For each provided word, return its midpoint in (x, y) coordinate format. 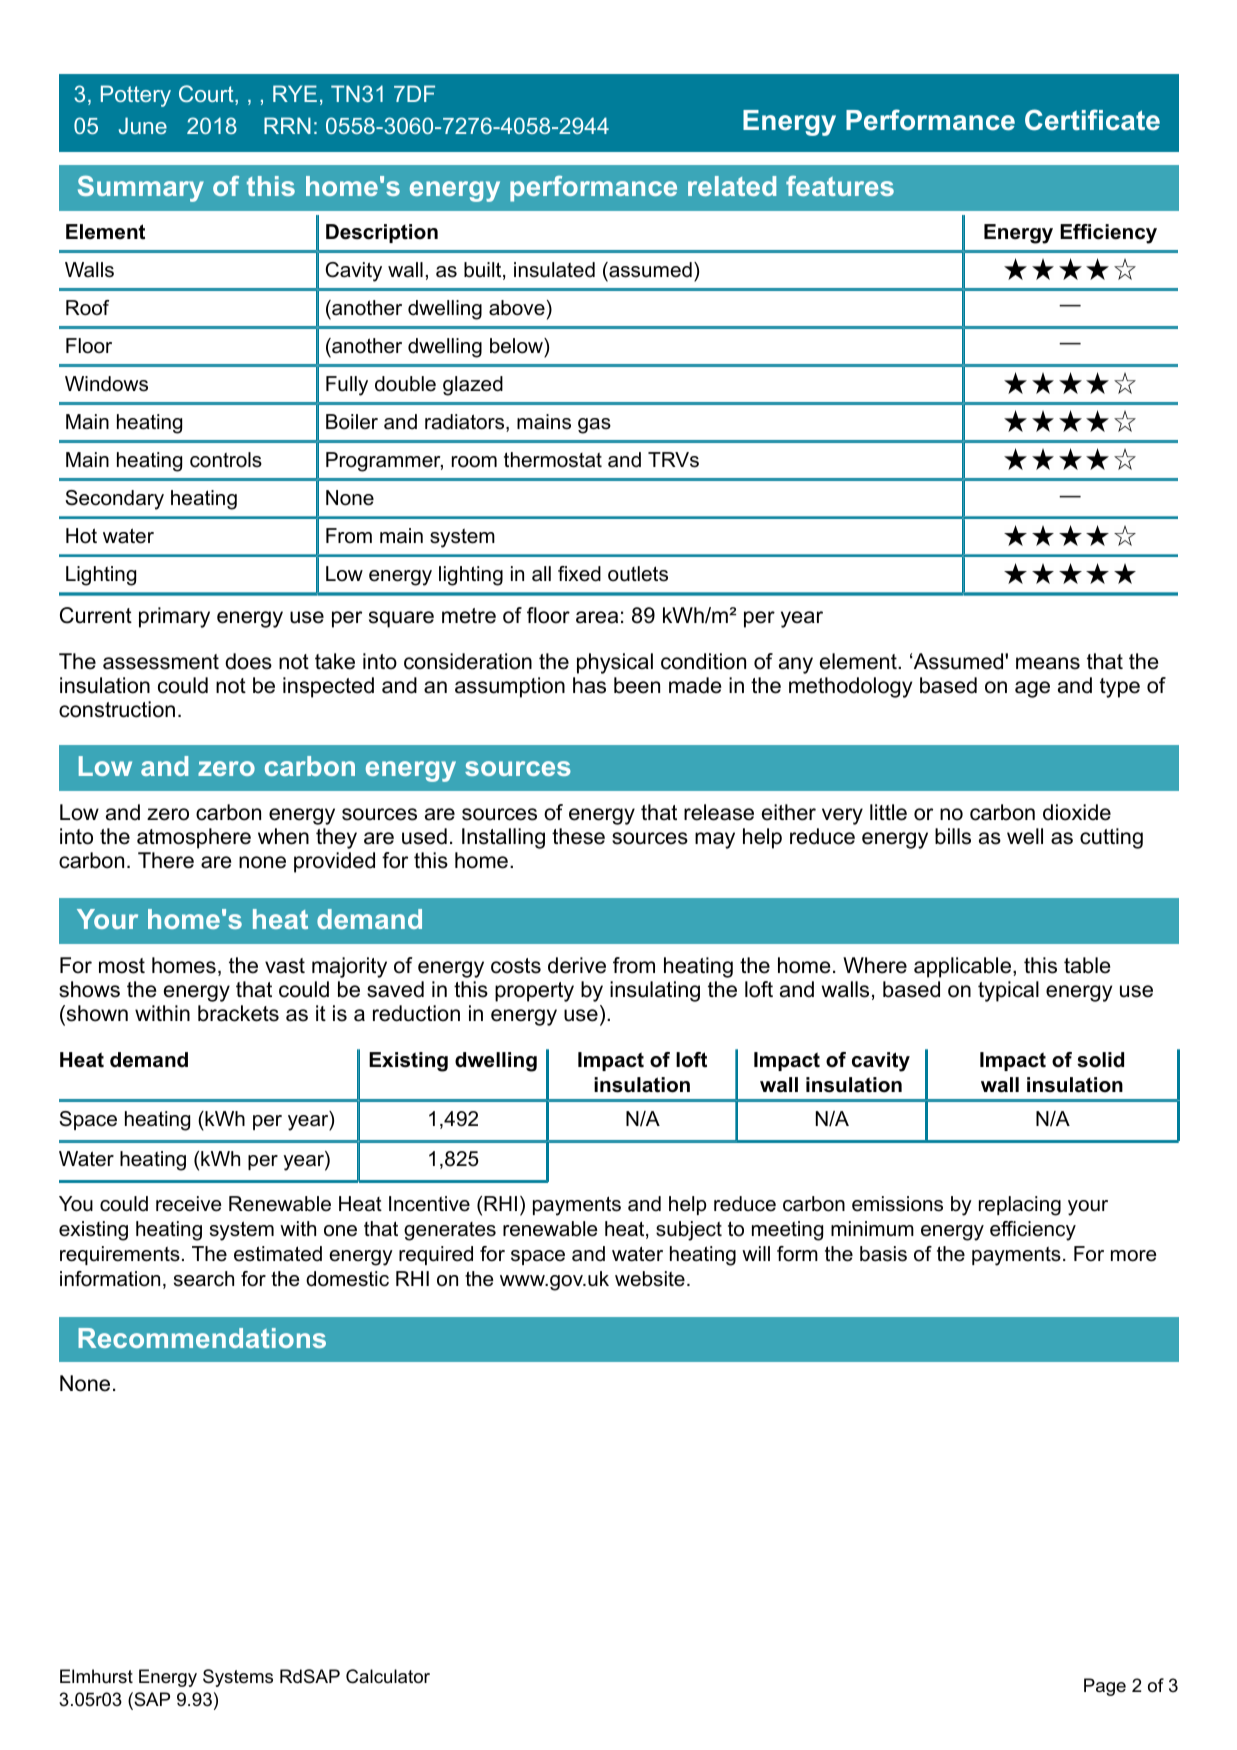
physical (615, 663)
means (1048, 663)
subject (689, 1231)
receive (188, 1204)
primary (174, 617)
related (732, 186)
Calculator (388, 1676)
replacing (1020, 1206)
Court (207, 95)
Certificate (1092, 120)
